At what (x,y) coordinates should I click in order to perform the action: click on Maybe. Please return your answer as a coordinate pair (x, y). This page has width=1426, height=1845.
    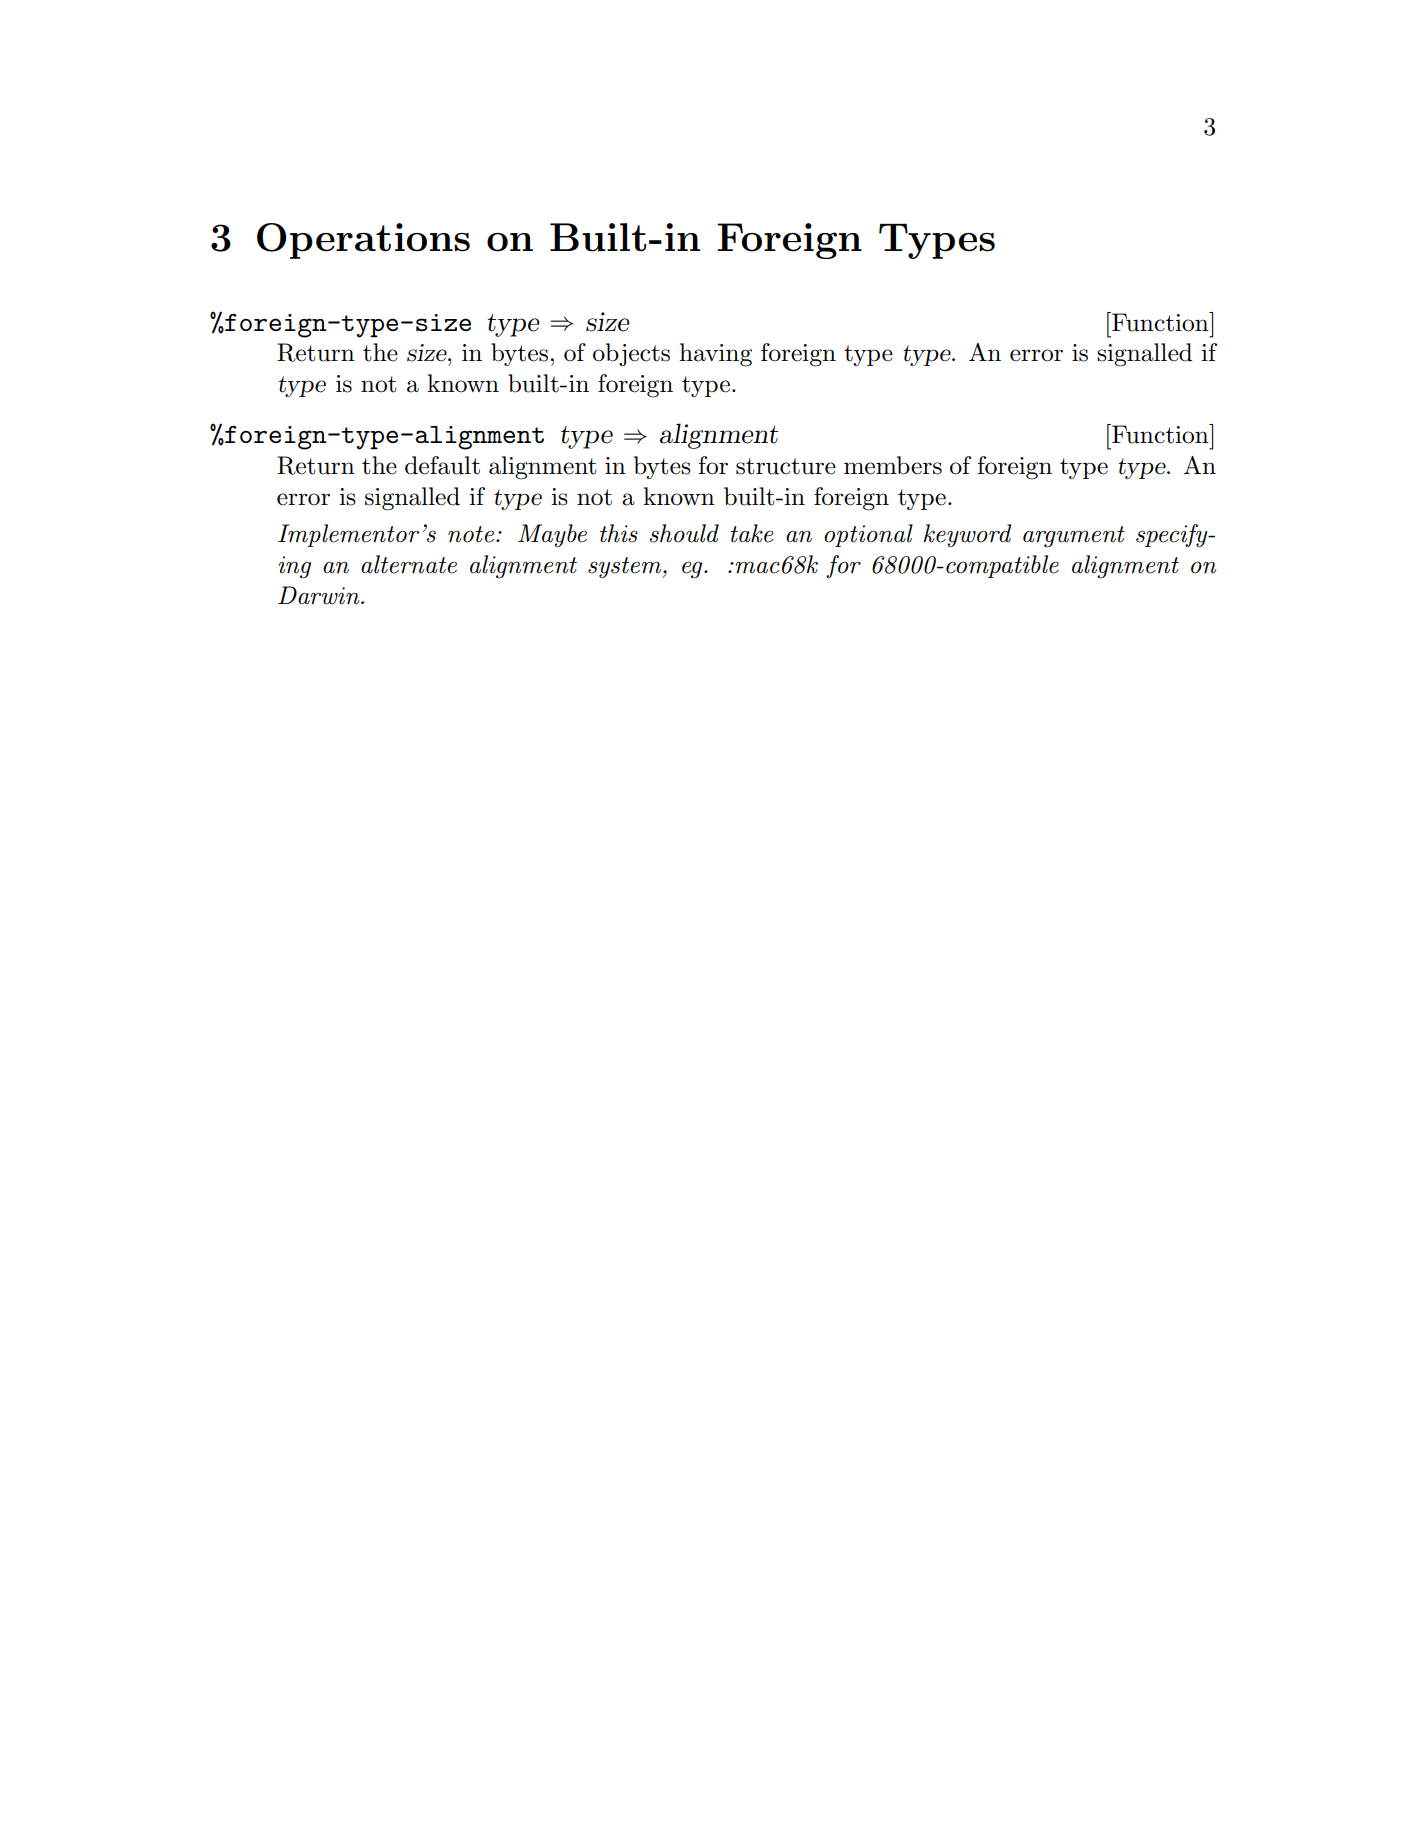
    Looking at the image, I should click on (552, 535).
